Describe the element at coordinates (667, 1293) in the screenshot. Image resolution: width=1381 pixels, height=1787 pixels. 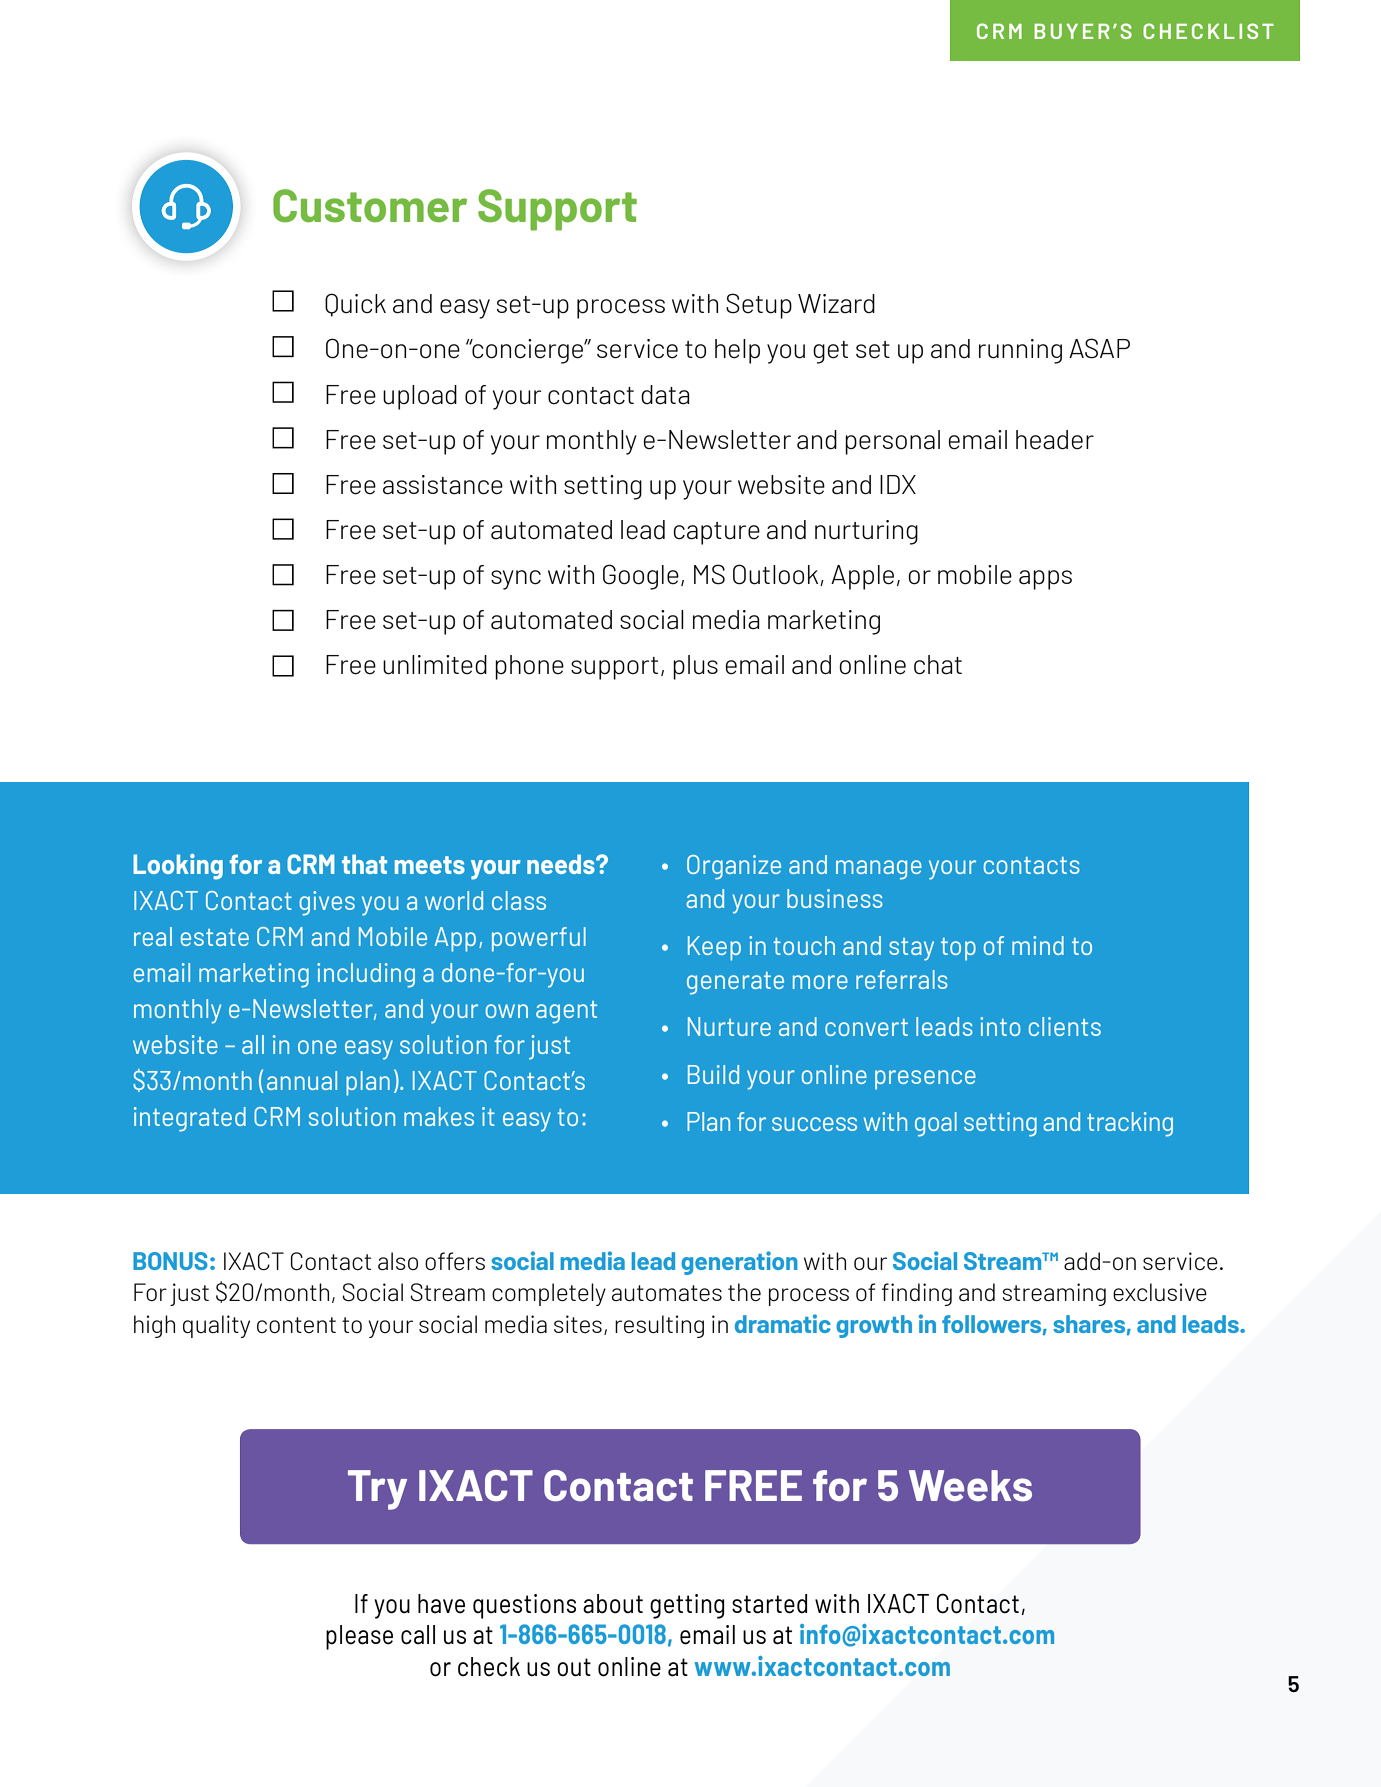
I see `automates` at that location.
